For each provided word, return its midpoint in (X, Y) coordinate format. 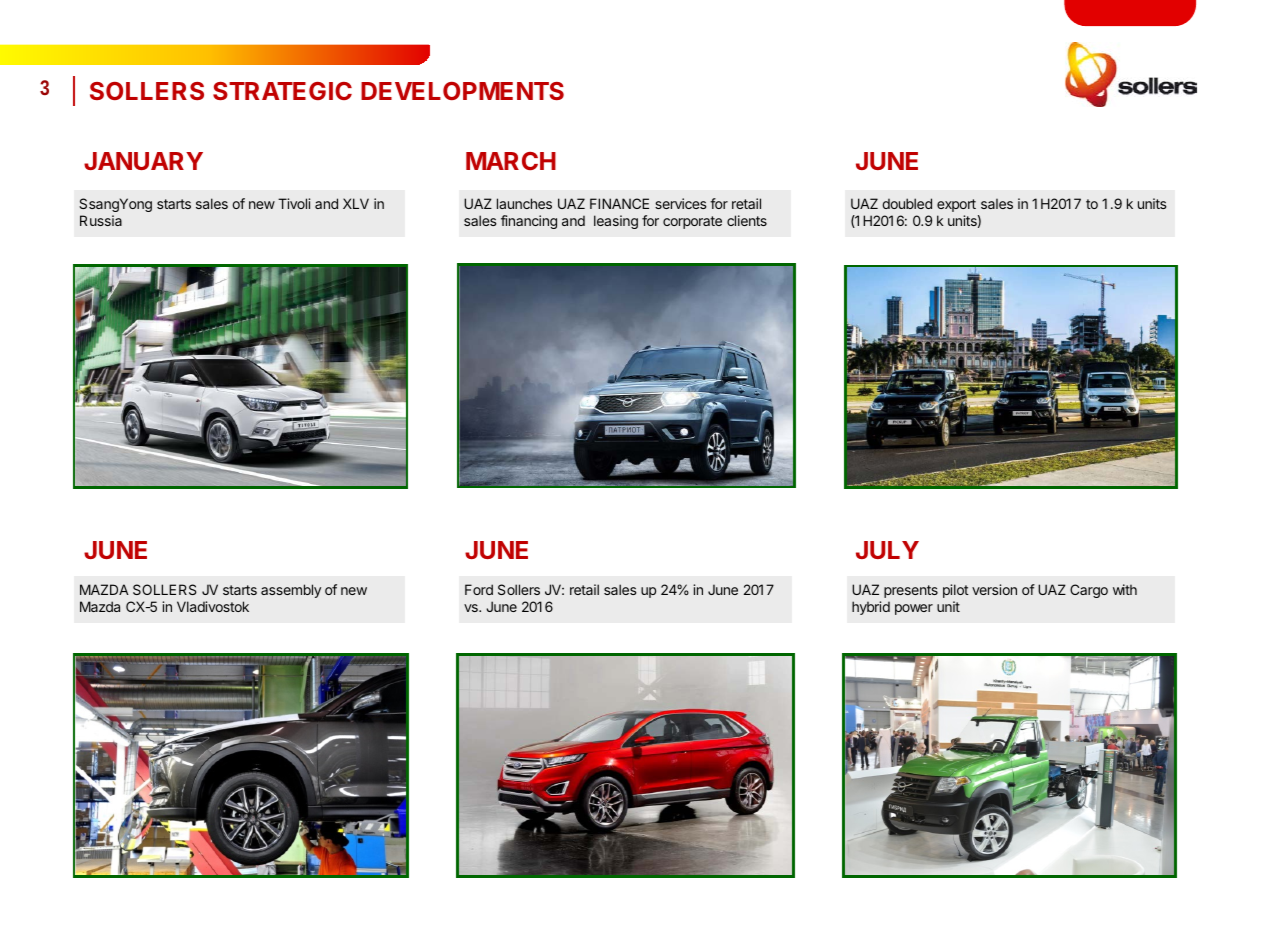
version (994, 589)
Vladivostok (213, 606)
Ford (479, 589)
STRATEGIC (282, 91)
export (956, 205)
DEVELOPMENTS (462, 91)
